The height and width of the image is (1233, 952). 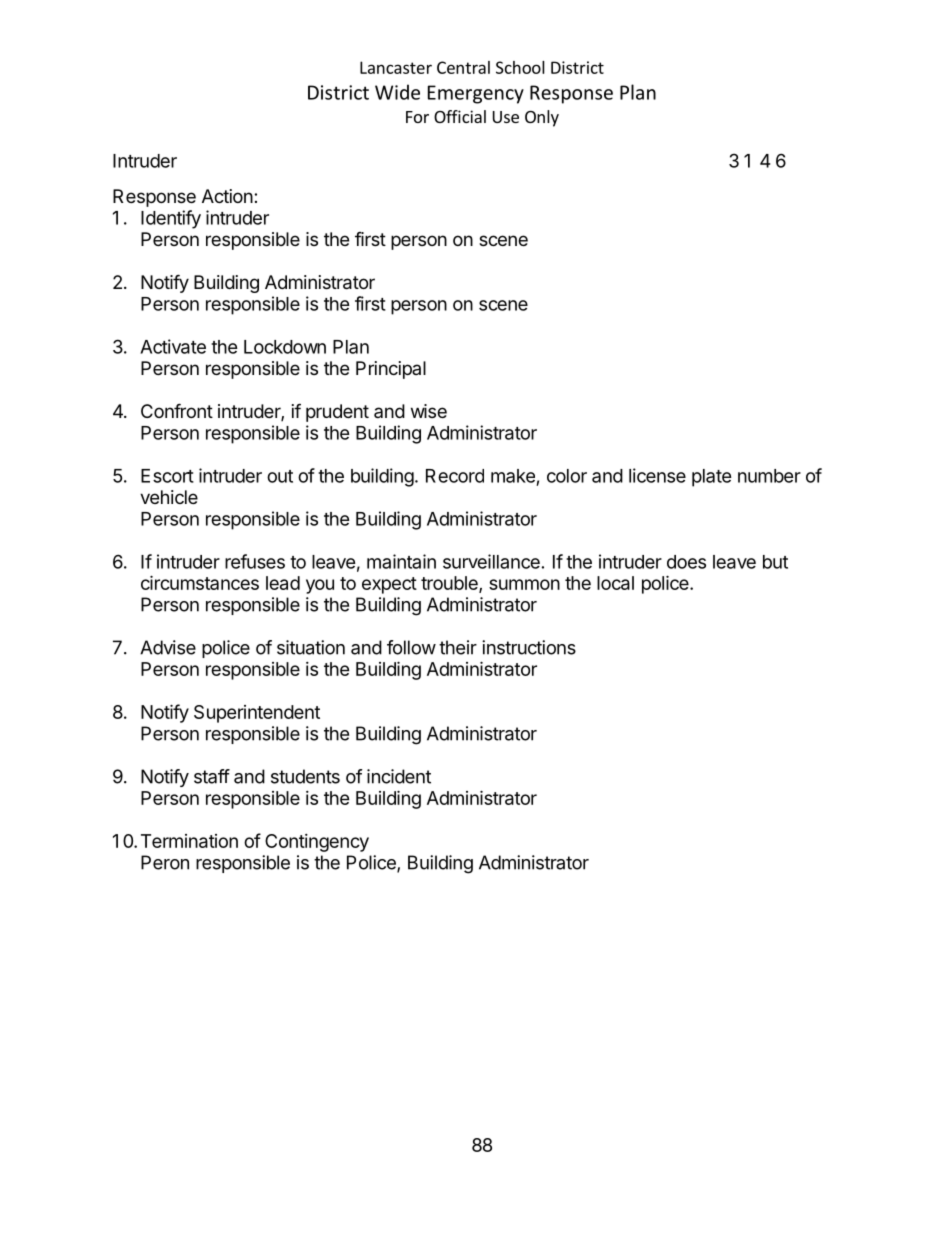 I want to click on Only, so click(x=542, y=118).
